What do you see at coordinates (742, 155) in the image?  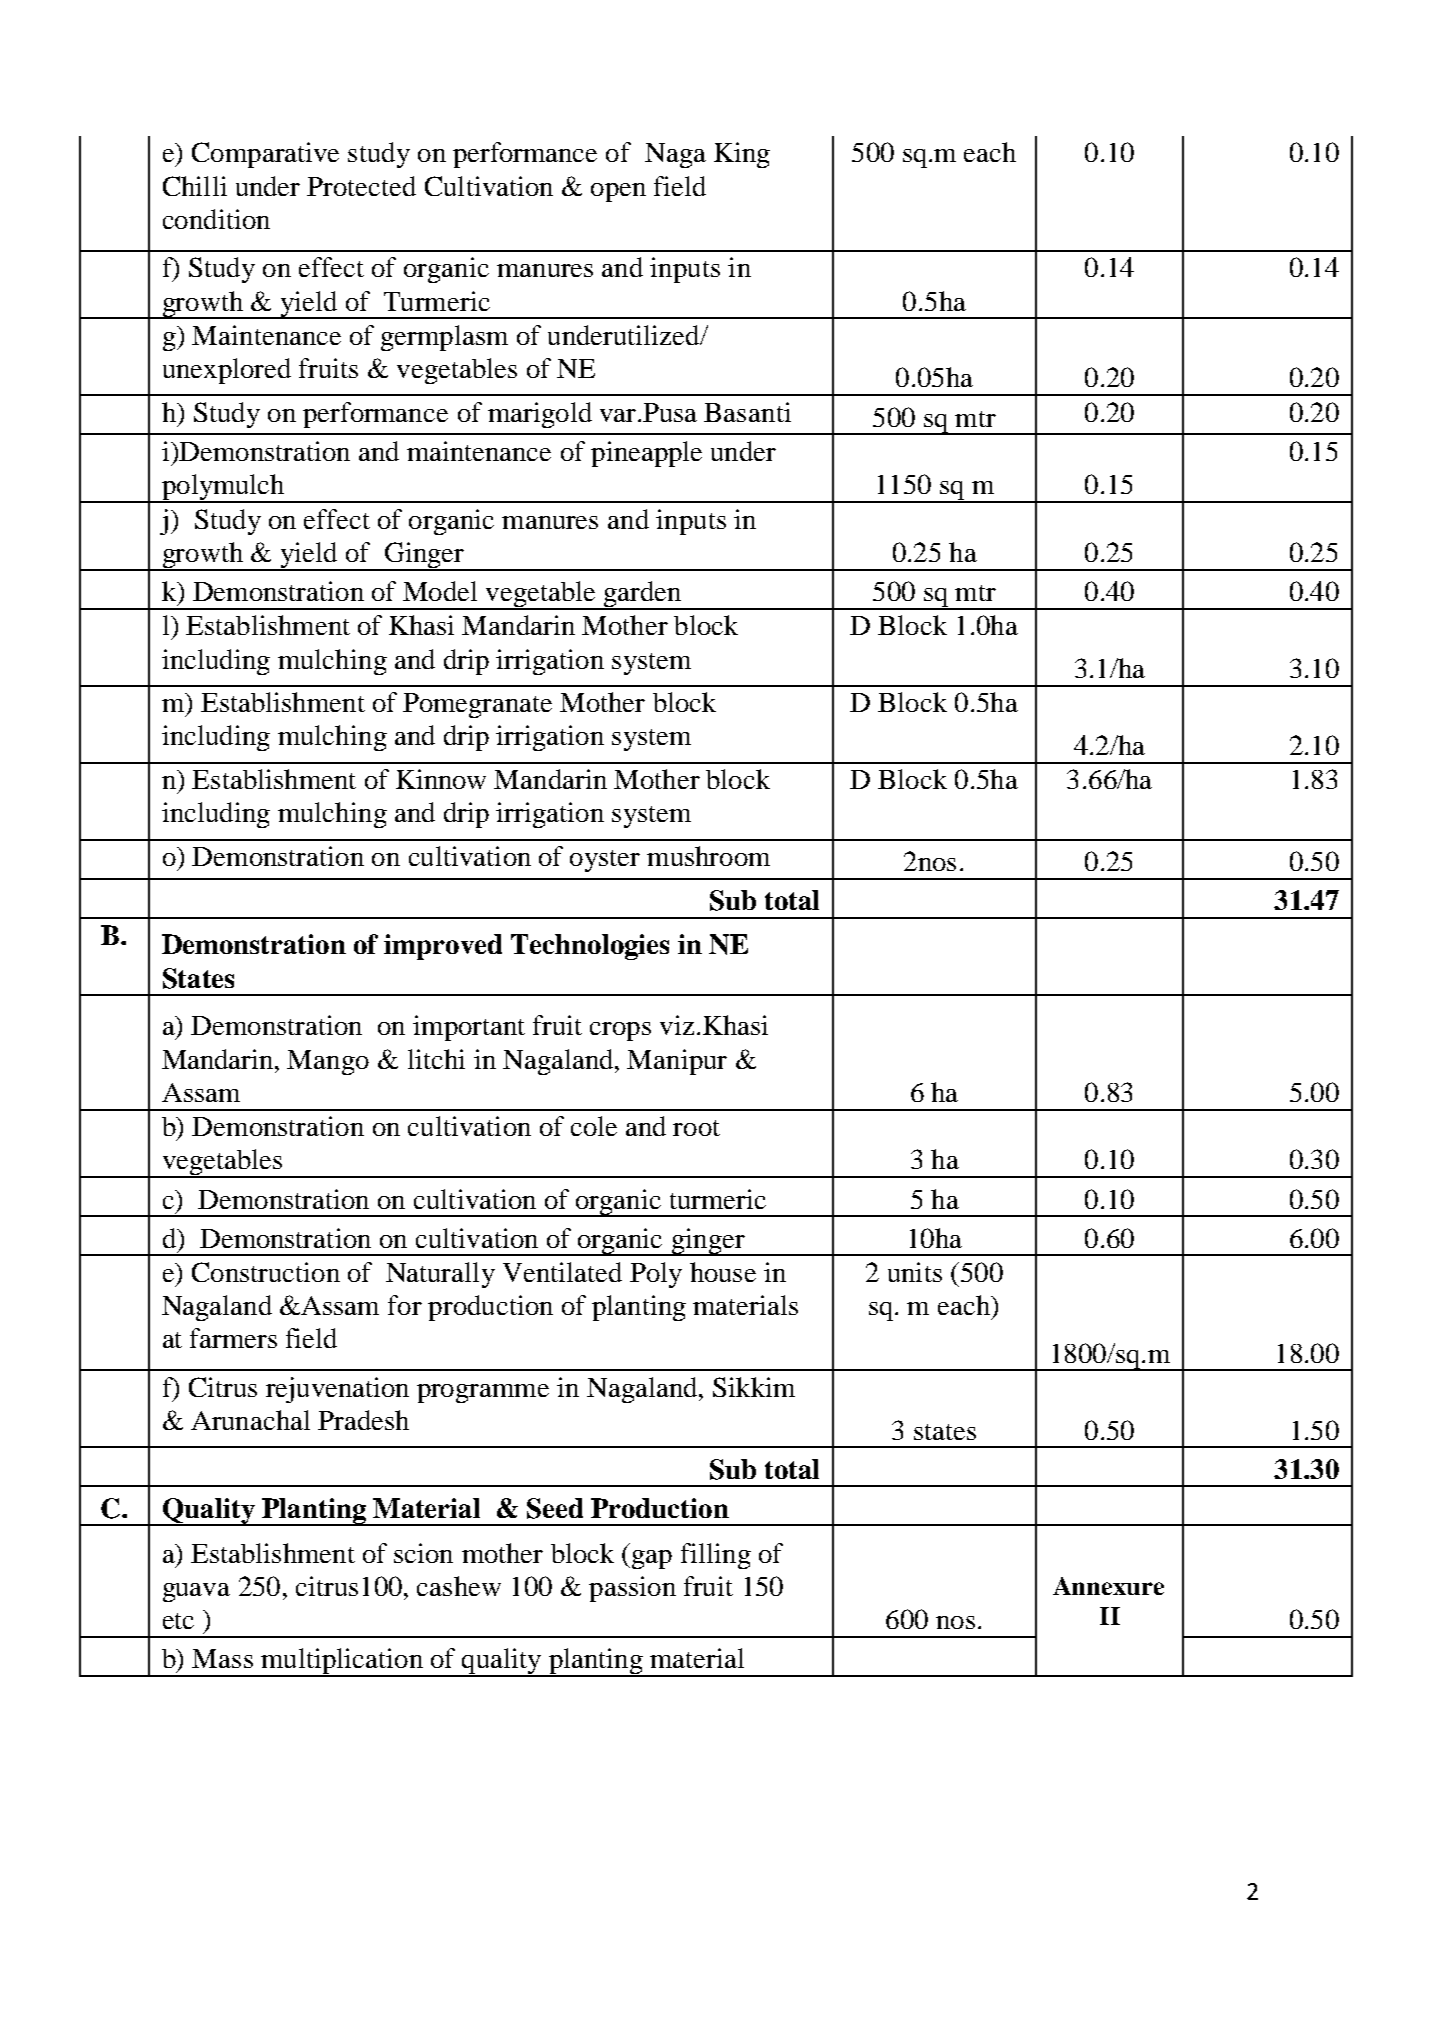 I see `King` at bounding box center [742, 155].
